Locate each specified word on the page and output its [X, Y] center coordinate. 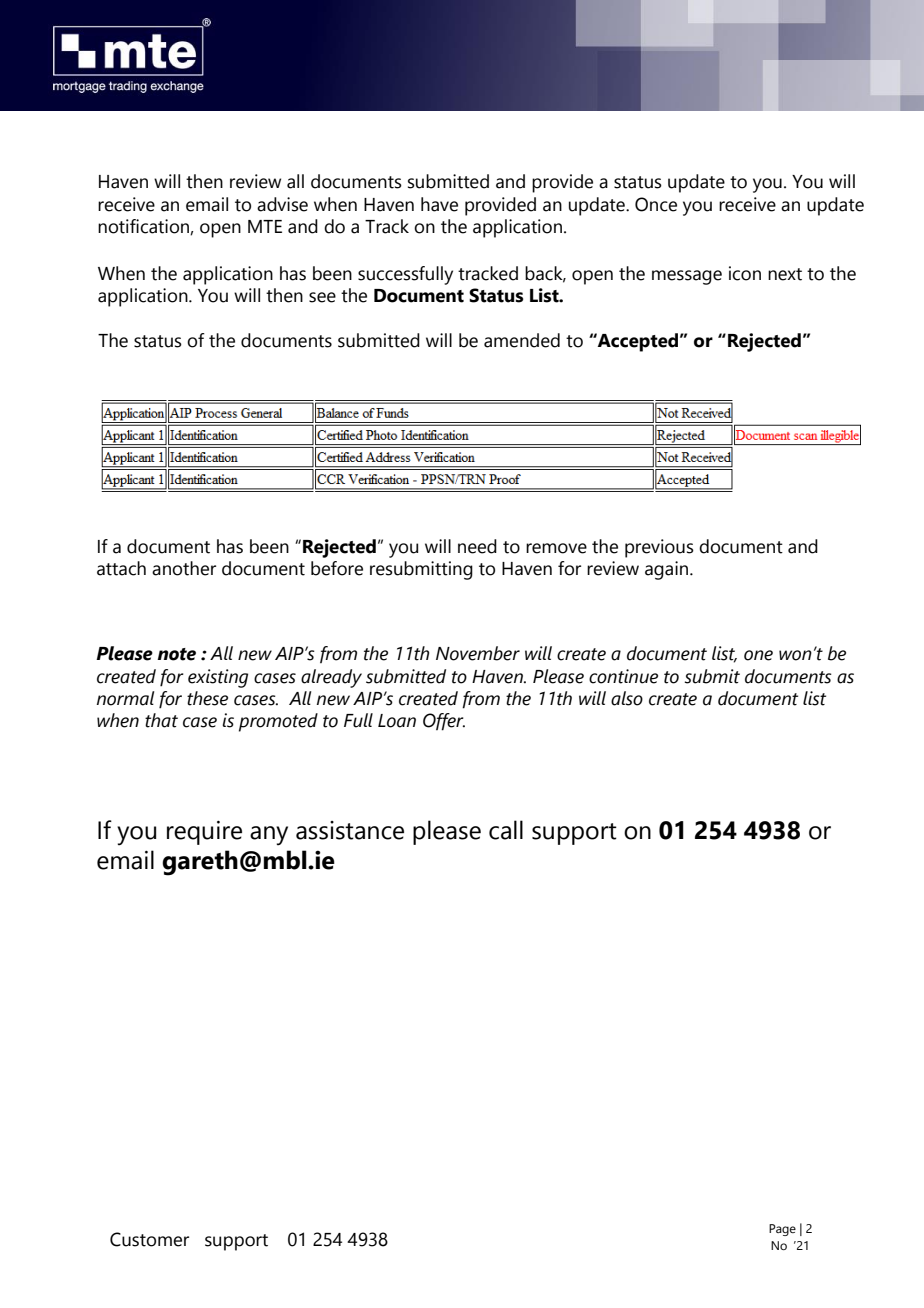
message [687, 277]
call [506, 830]
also [627, 698]
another [184, 568]
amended [522, 340]
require [204, 833]
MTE [265, 226]
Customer [149, 1239]
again [668, 570]
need [477, 546]
